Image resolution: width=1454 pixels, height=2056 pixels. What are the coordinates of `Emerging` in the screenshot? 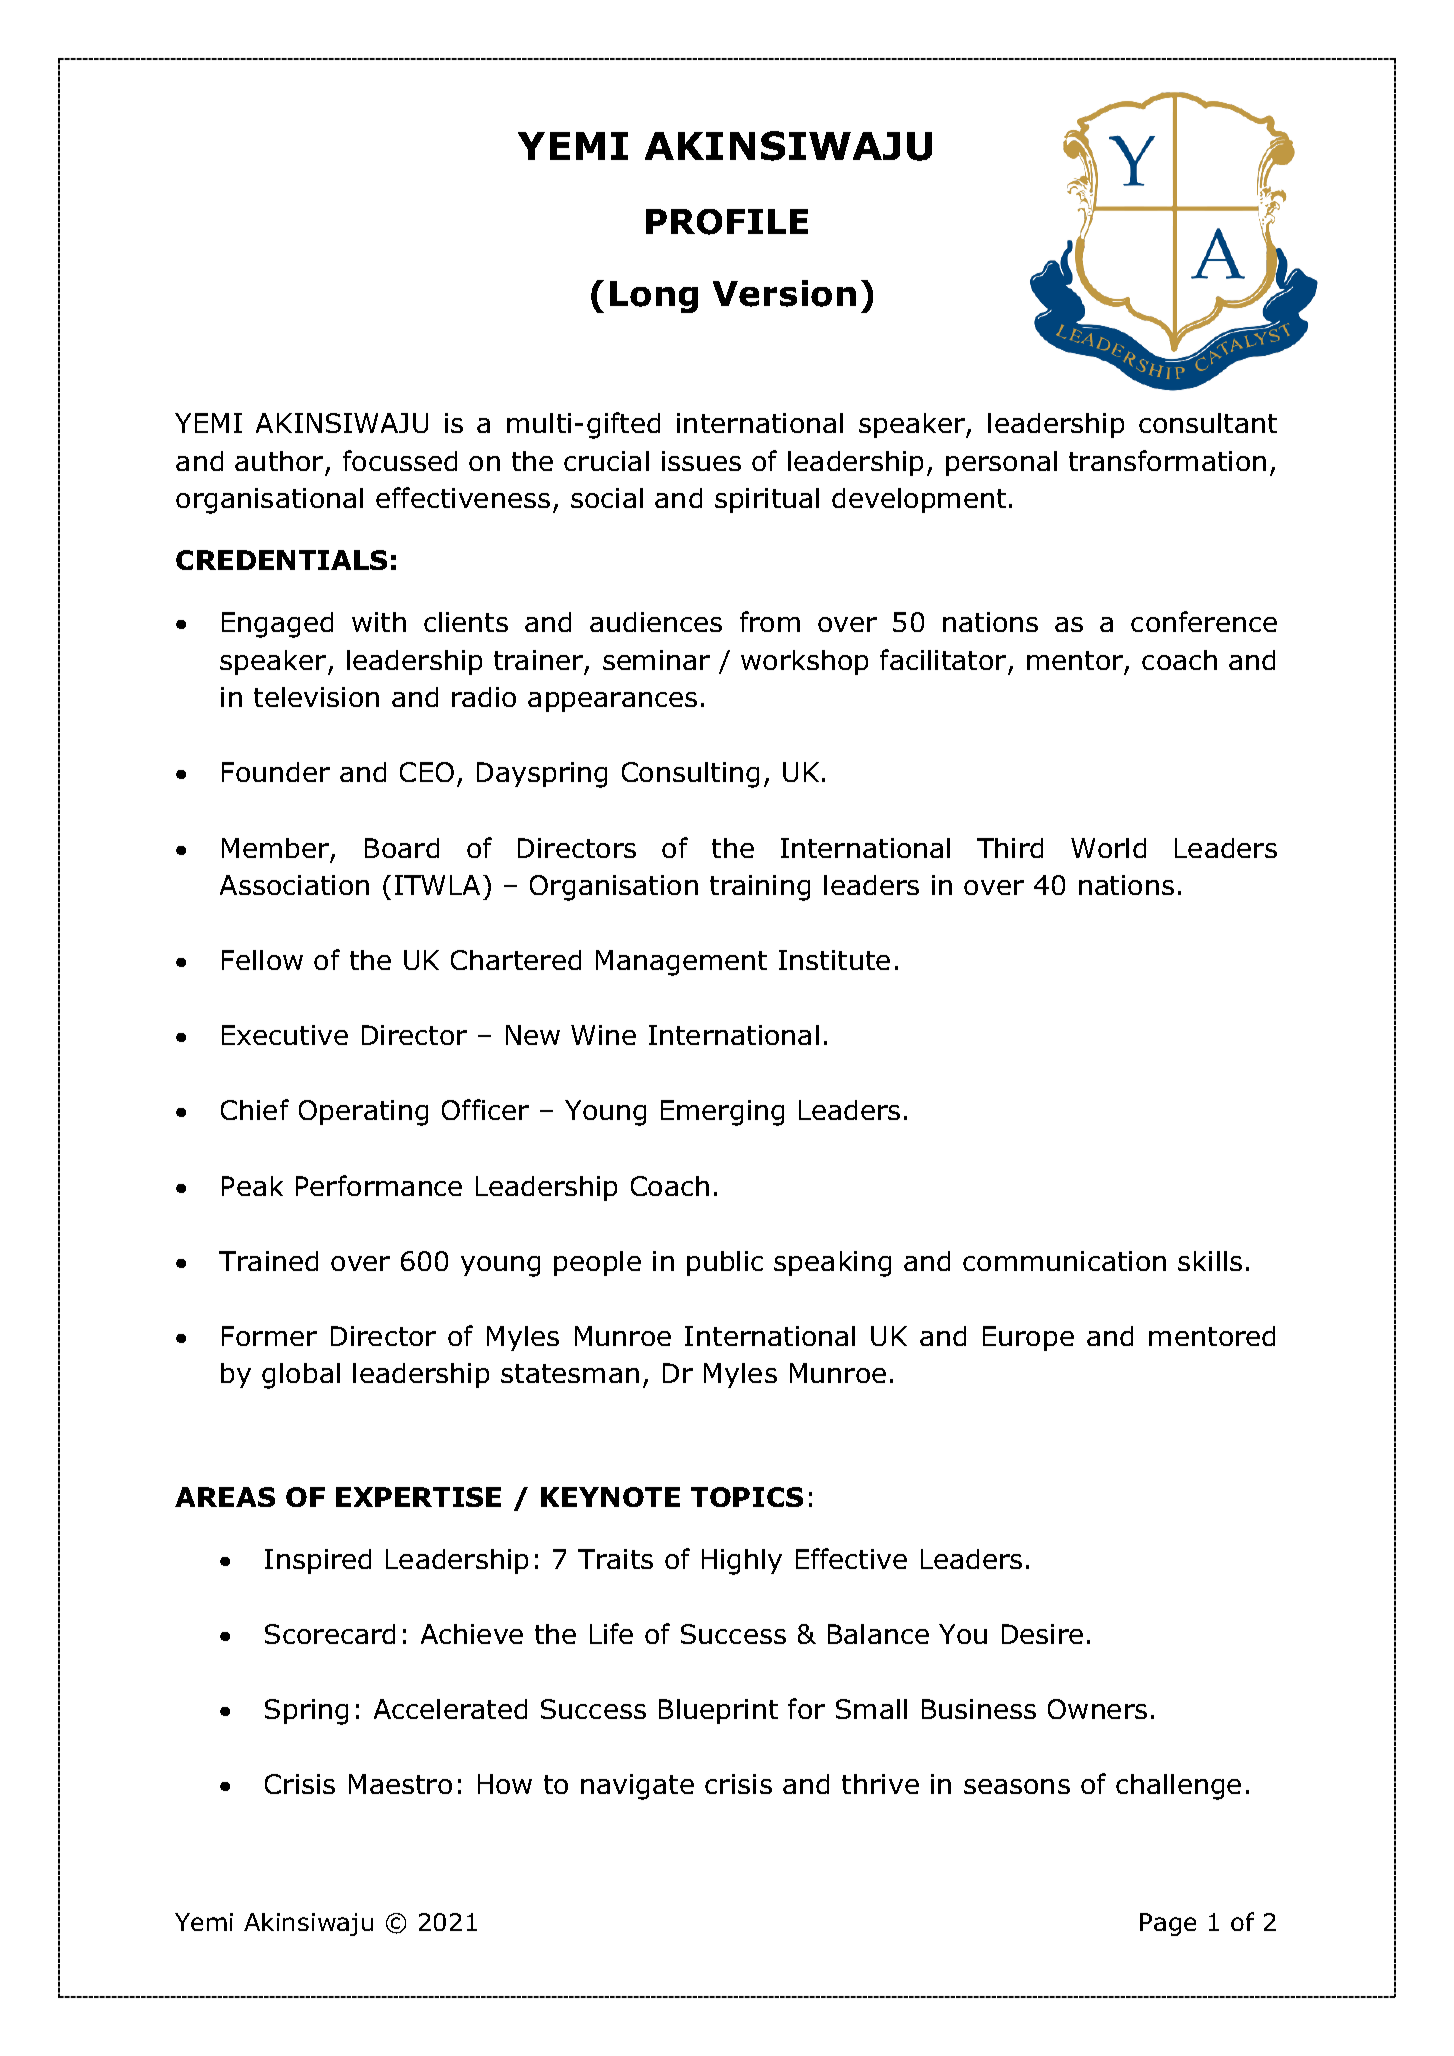 It's located at (722, 1113).
